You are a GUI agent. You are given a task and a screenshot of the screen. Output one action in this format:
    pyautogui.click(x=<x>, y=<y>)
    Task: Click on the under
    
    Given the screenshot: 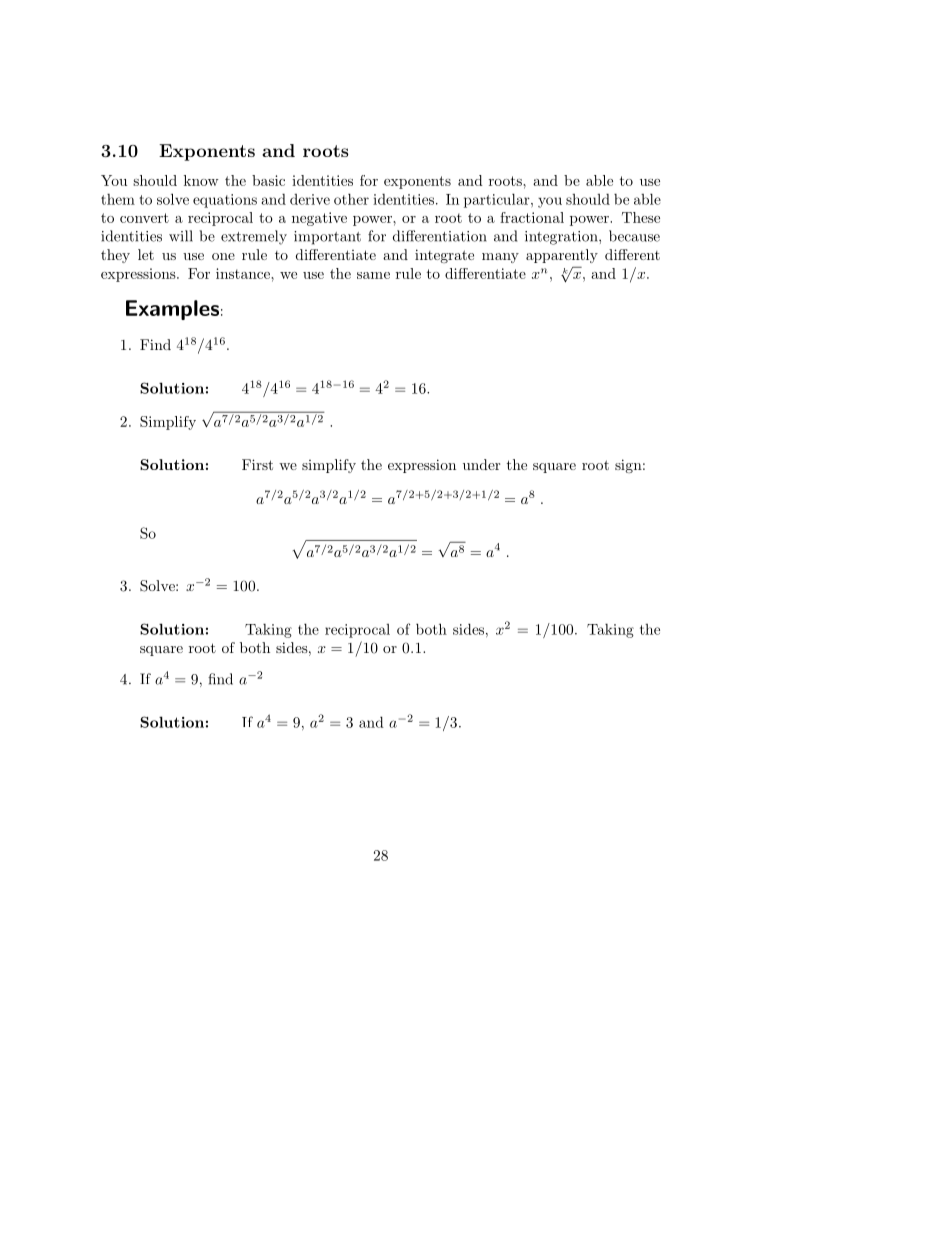 What is the action you would take?
    pyautogui.click(x=481, y=464)
